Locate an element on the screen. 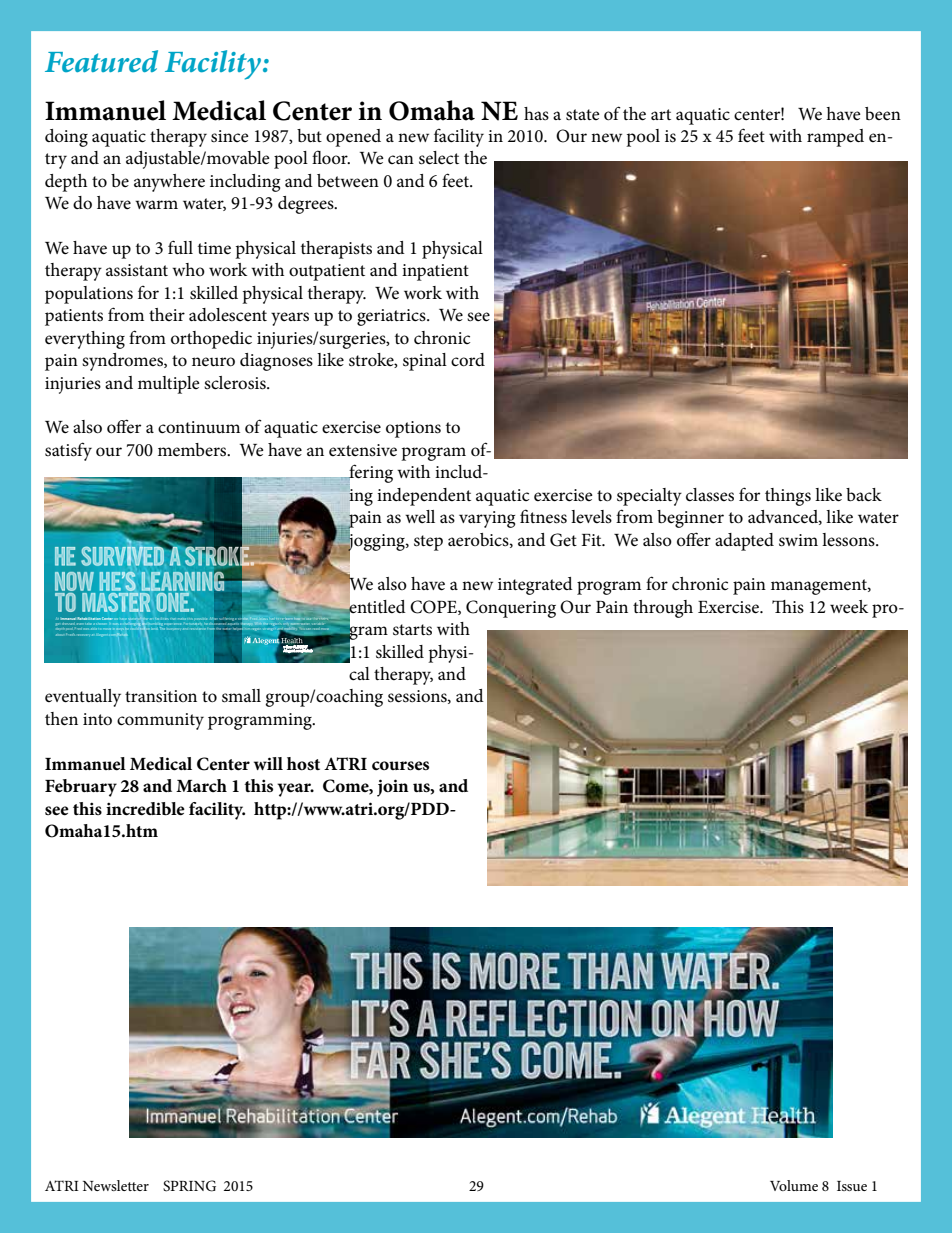 This screenshot has width=952, height=1233. week is located at coordinates (849, 606).
